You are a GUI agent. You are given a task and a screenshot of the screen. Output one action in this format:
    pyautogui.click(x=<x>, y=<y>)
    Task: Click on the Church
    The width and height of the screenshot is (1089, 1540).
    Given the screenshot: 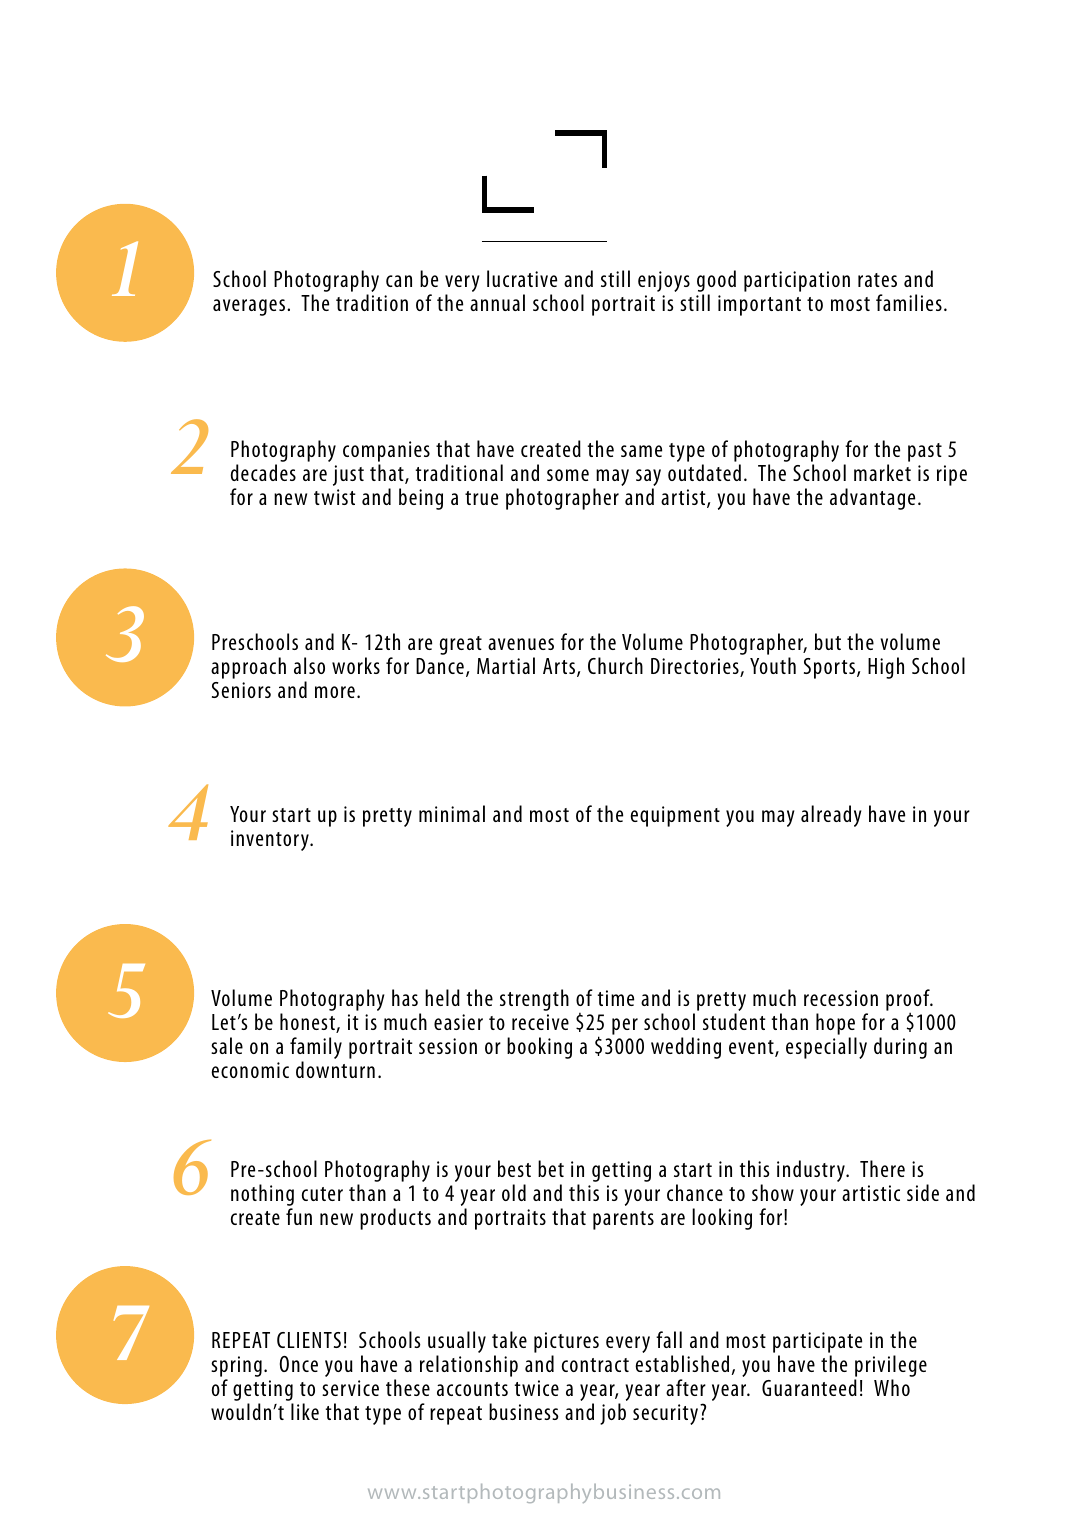 What is the action you would take?
    pyautogui.click(x=615, y=665)
